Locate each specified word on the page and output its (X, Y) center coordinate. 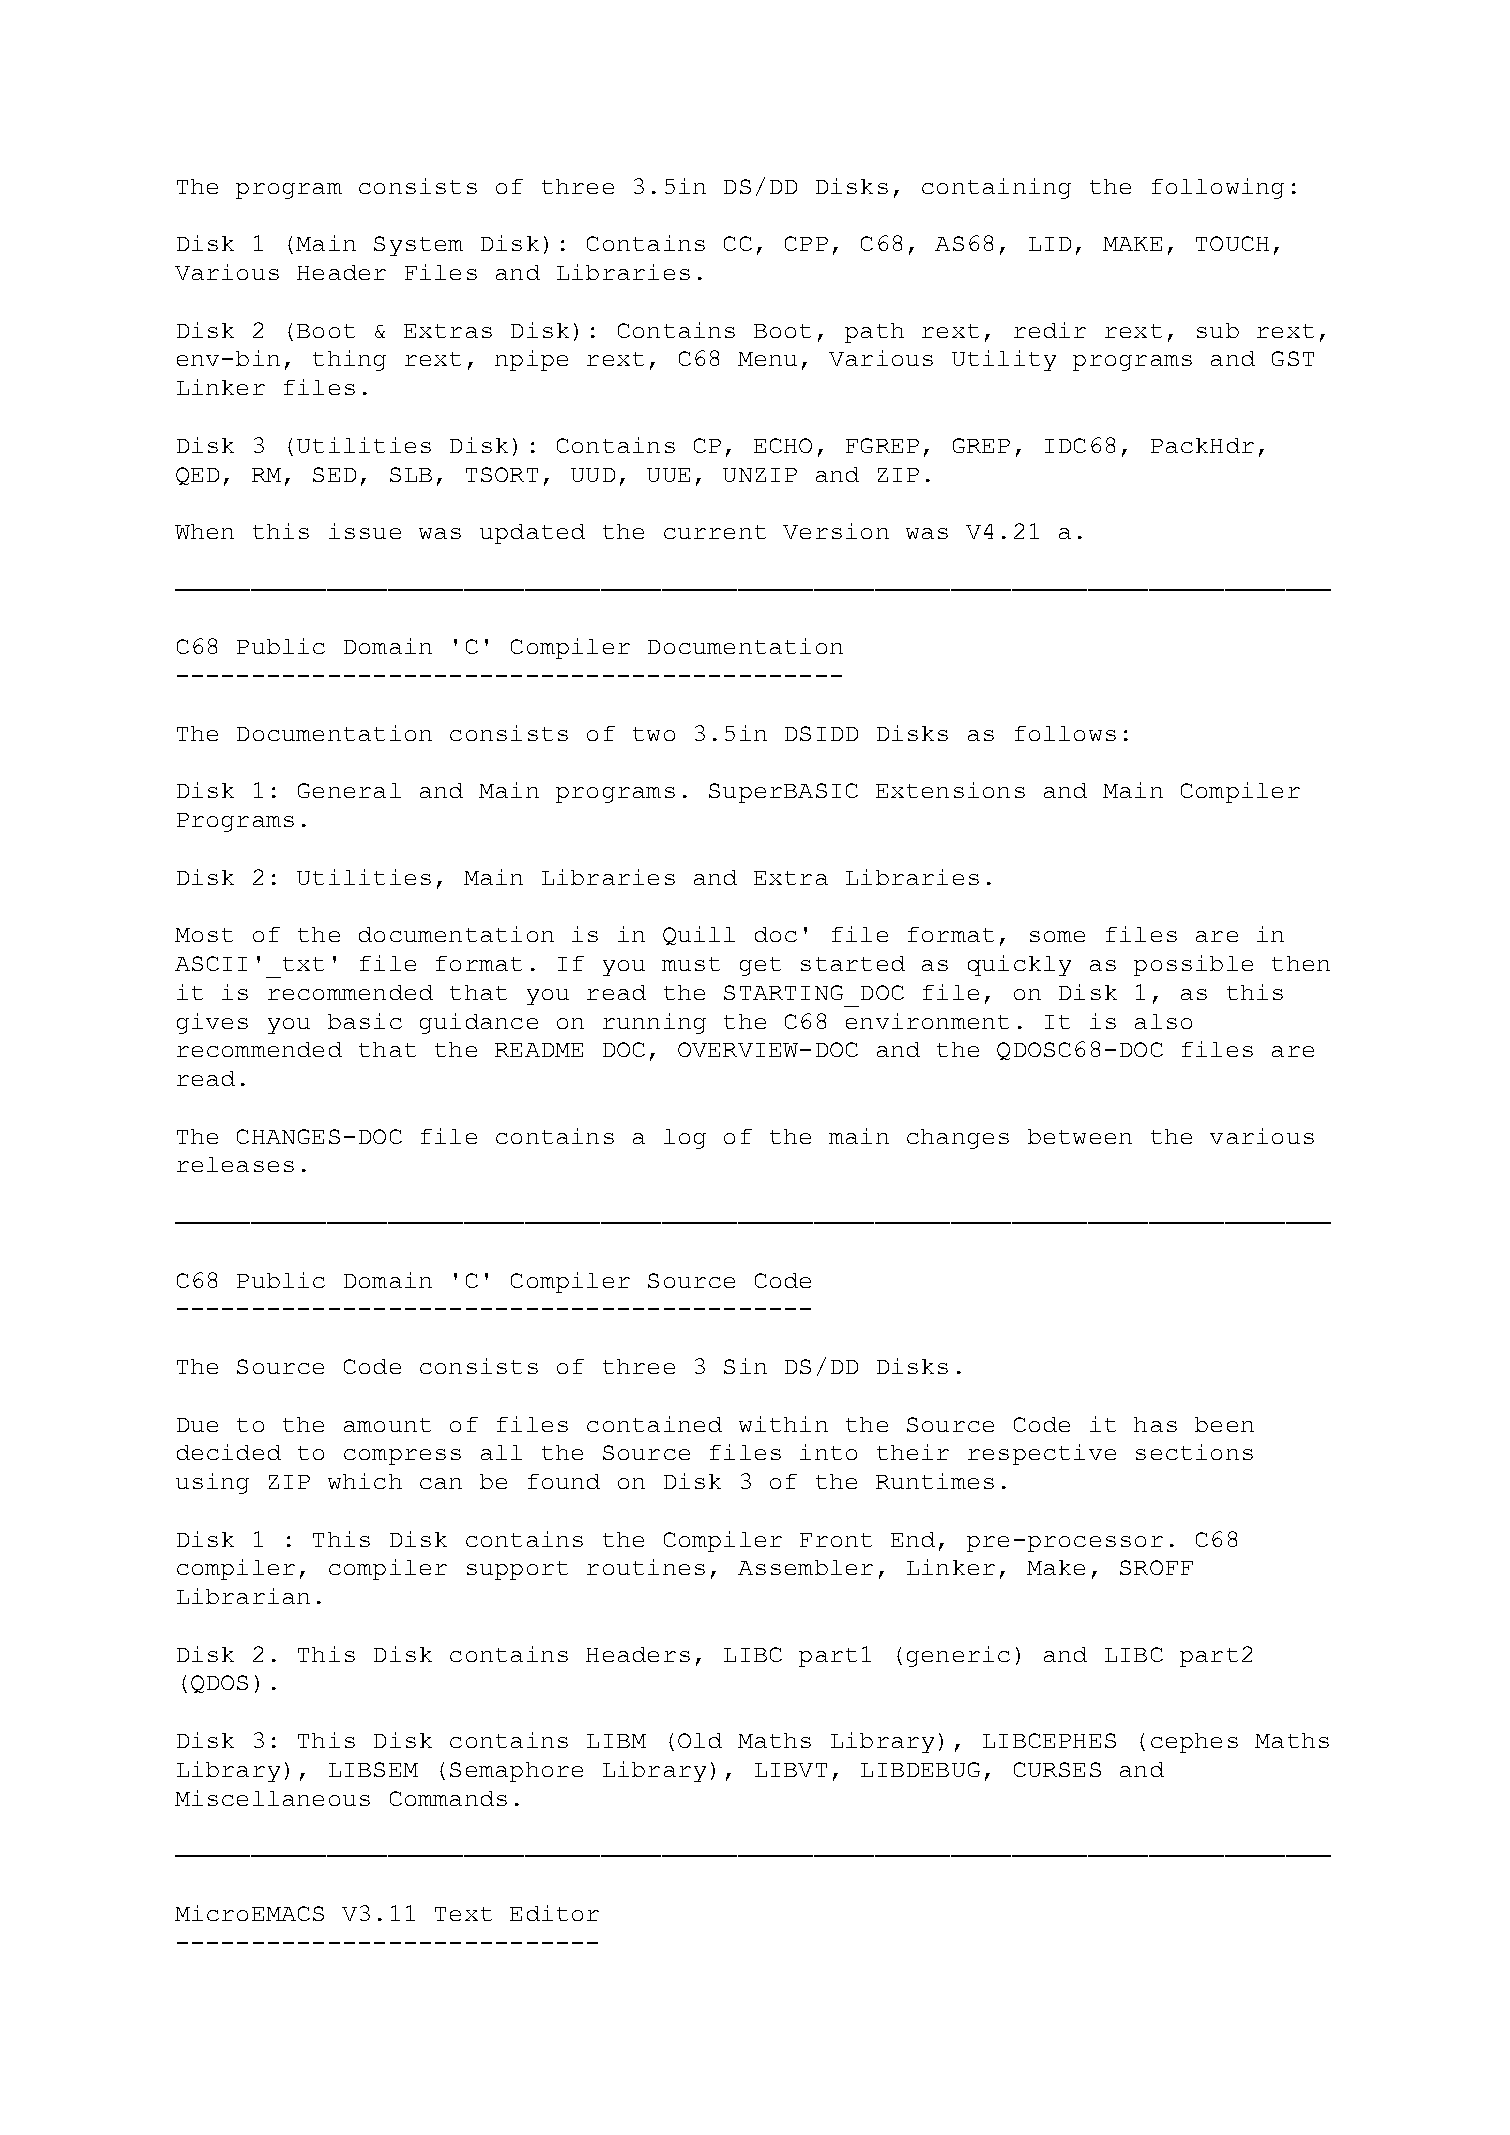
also (1163, 1021)
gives (212, 1023)
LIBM (616, 1741)
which (365, 1481)
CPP (806, 243)
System (418, 246)
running (654, 1023)
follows (1065, 733)
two (654, 734)
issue (365, 531)
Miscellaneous (272, 1798)
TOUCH (1232, 243)
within (783, 1424)
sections (1194, 1452)
